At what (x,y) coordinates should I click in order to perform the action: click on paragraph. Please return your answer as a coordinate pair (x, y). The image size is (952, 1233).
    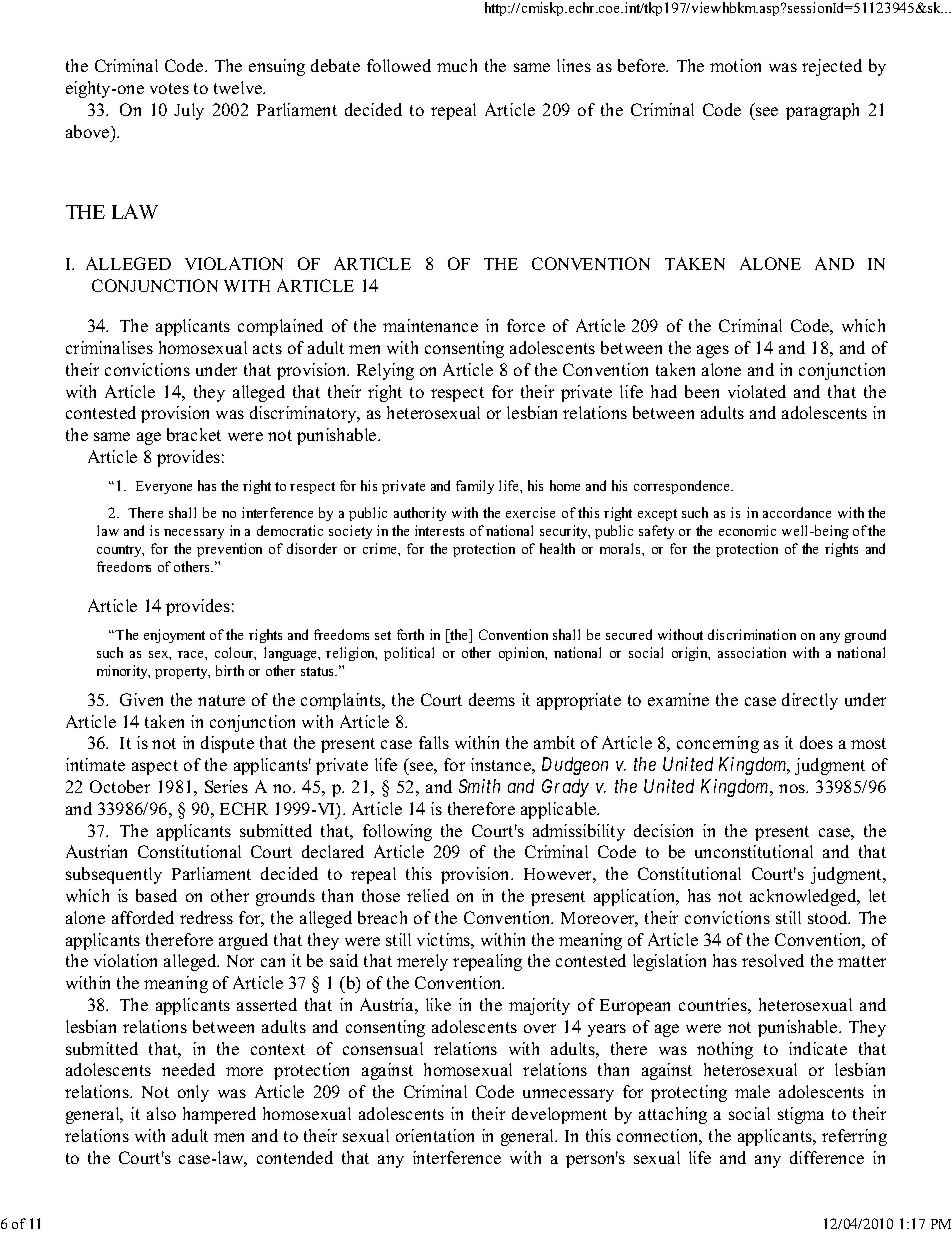
    Looking at the image, I should click on (822, 111).
